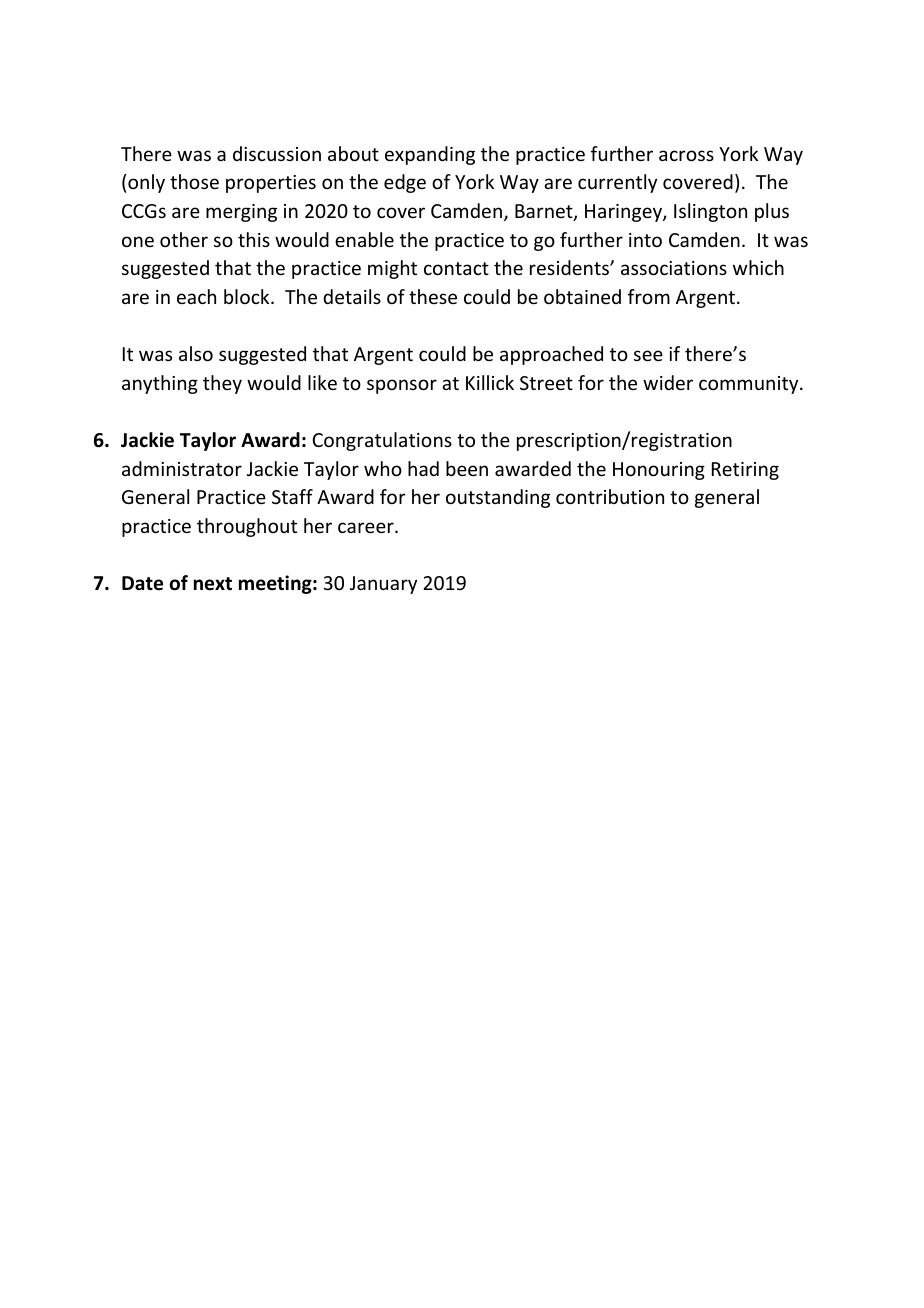 The image size is (924, 1308). I want to click on administrator, so click(182, 468).
